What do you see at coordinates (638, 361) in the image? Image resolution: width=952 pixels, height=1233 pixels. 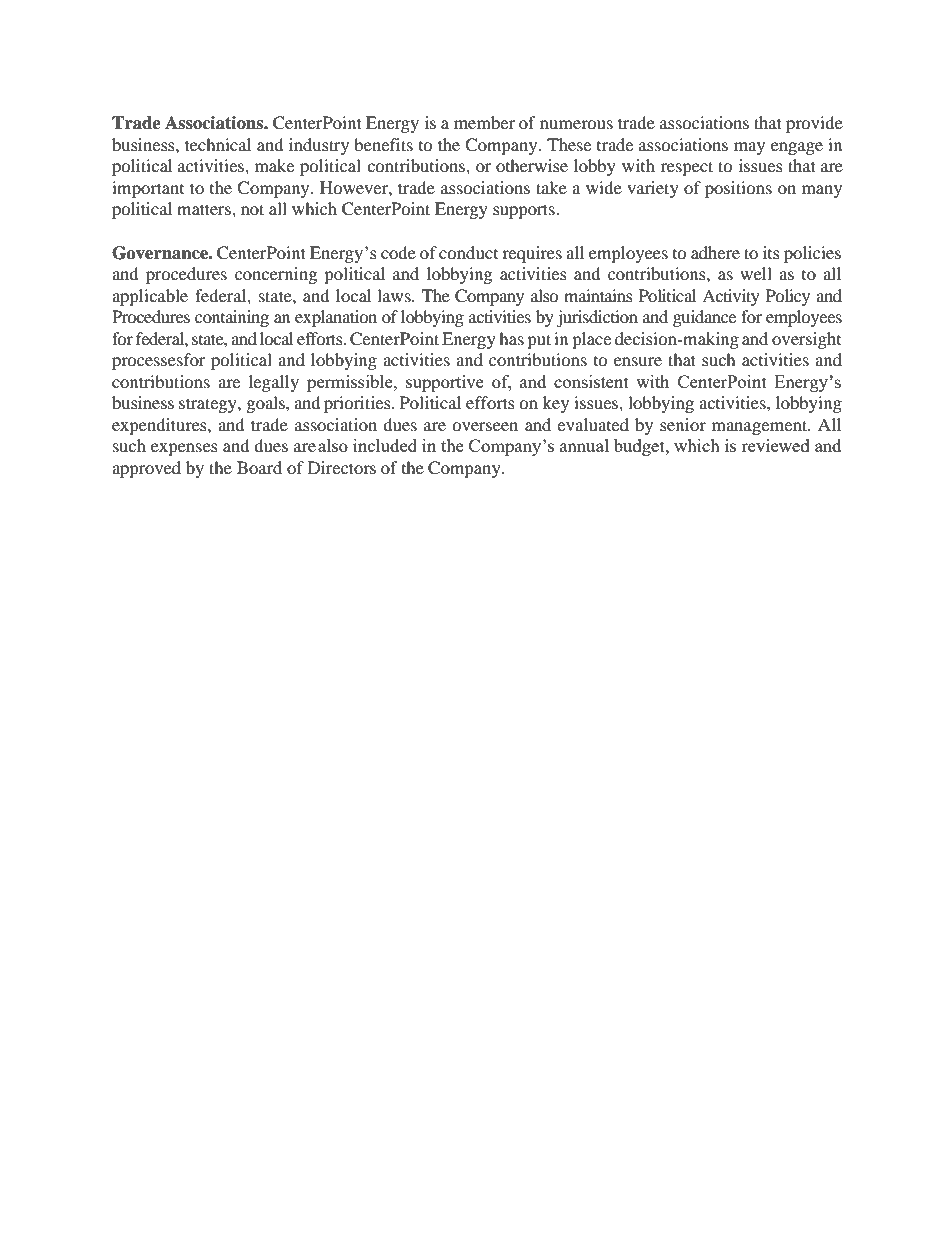 I see `ensure` at bounding box center [638, 361].
